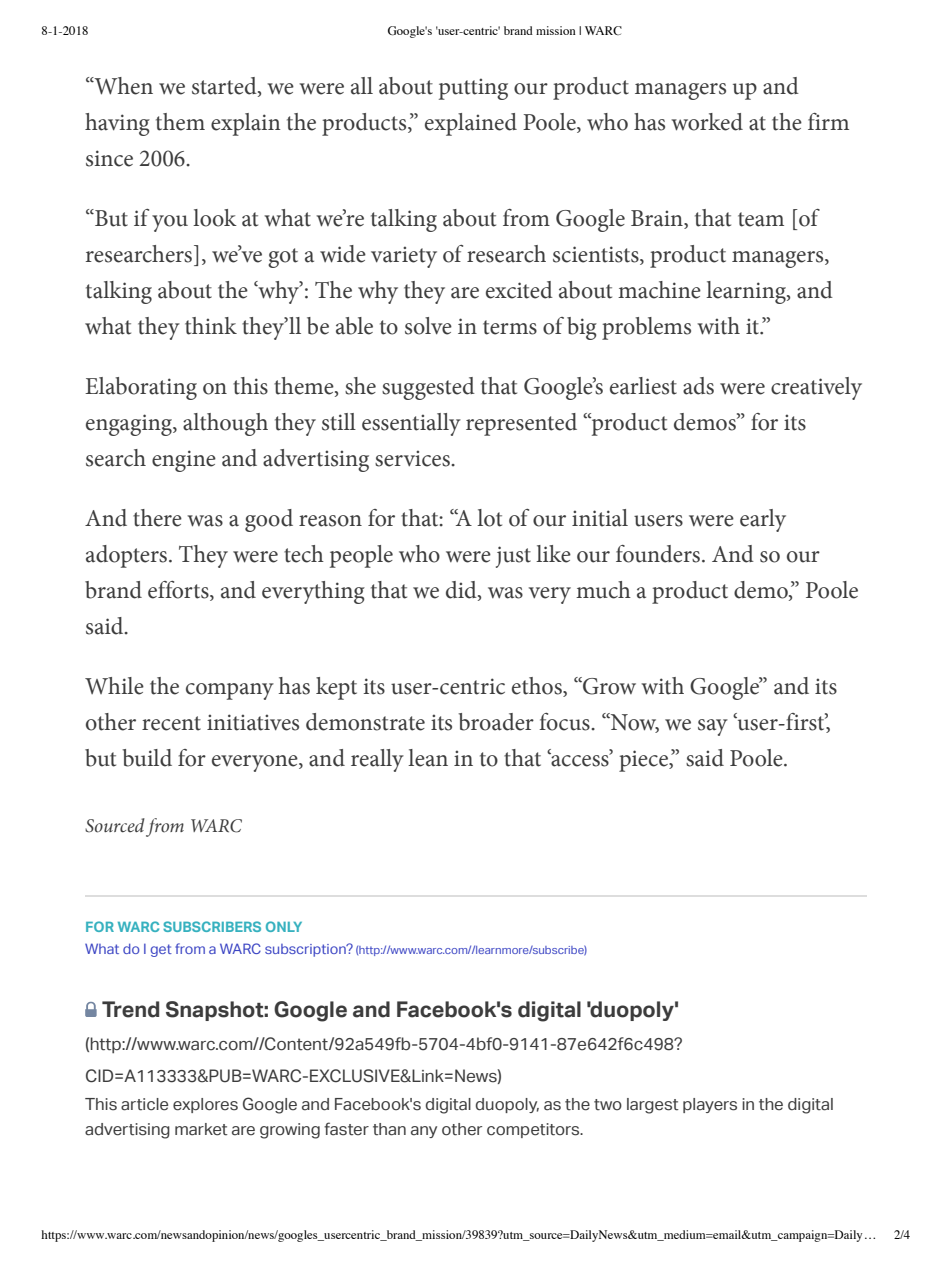  What do you see at coordinates (171, 723) in the screenshot?
I see `recent` at bounding box center [171, 723].
